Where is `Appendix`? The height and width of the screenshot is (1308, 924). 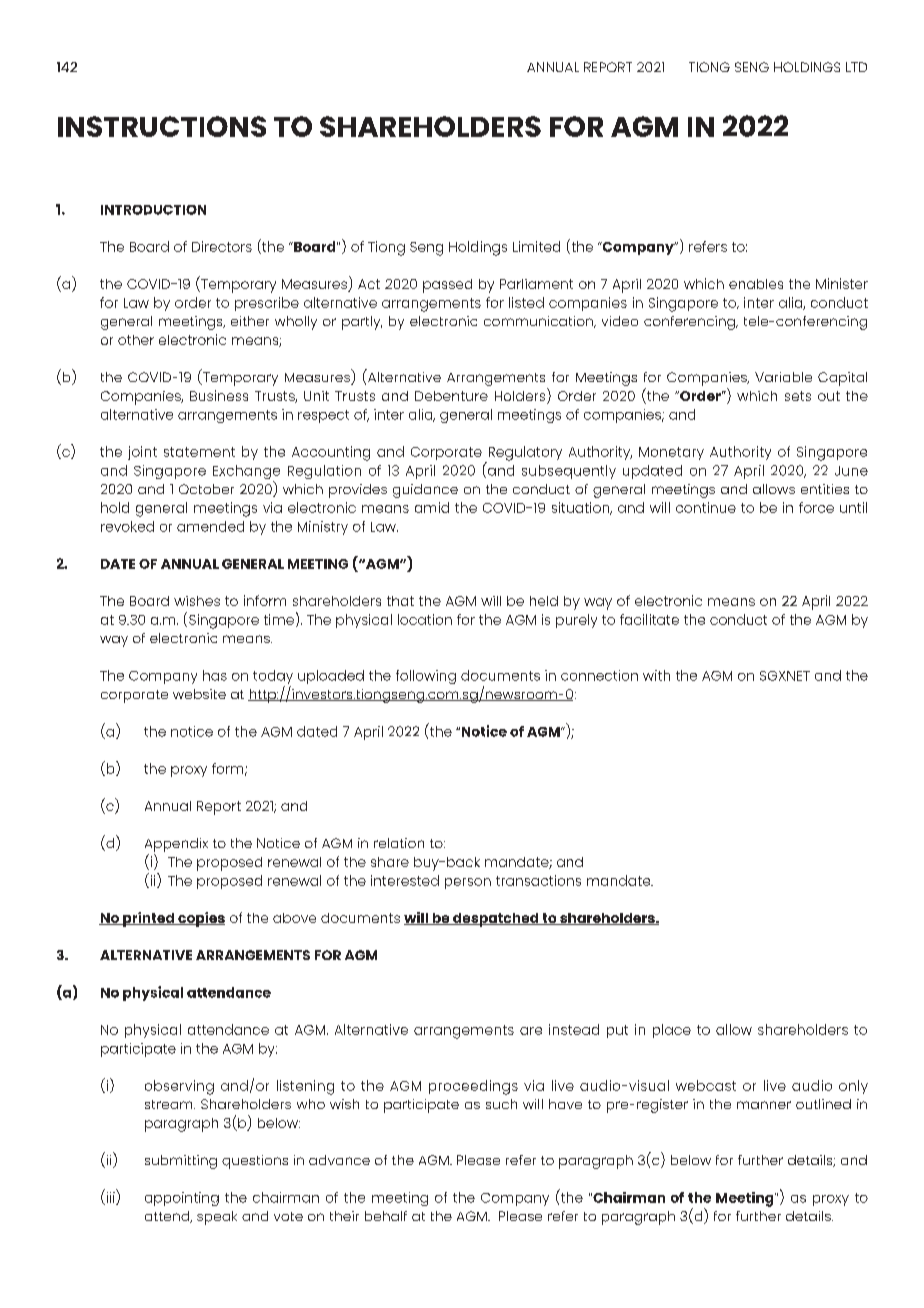
Appendix is located at coordinates (176, 845).
